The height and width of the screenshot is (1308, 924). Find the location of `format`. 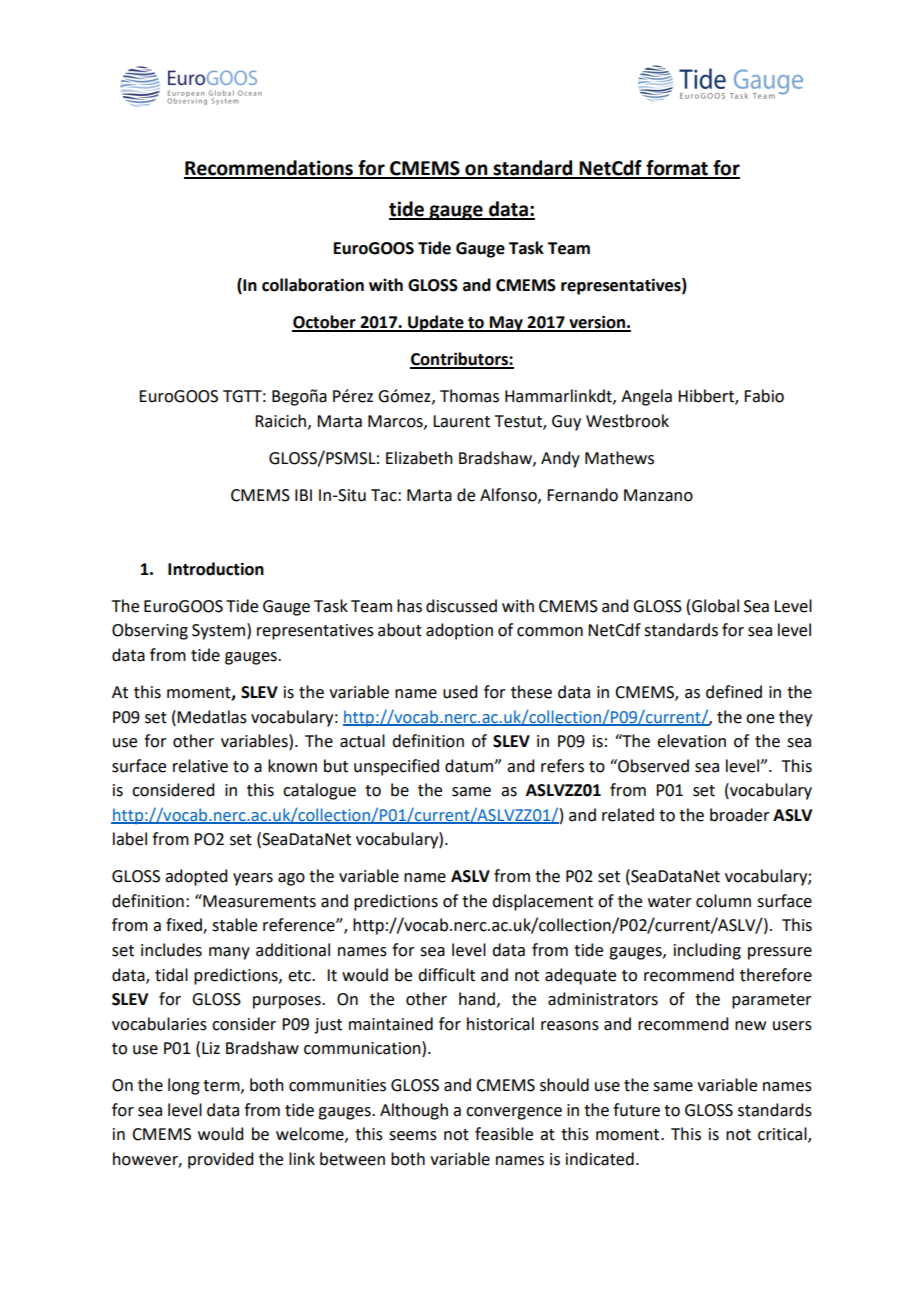

format is located at coordinates (677, 169).
